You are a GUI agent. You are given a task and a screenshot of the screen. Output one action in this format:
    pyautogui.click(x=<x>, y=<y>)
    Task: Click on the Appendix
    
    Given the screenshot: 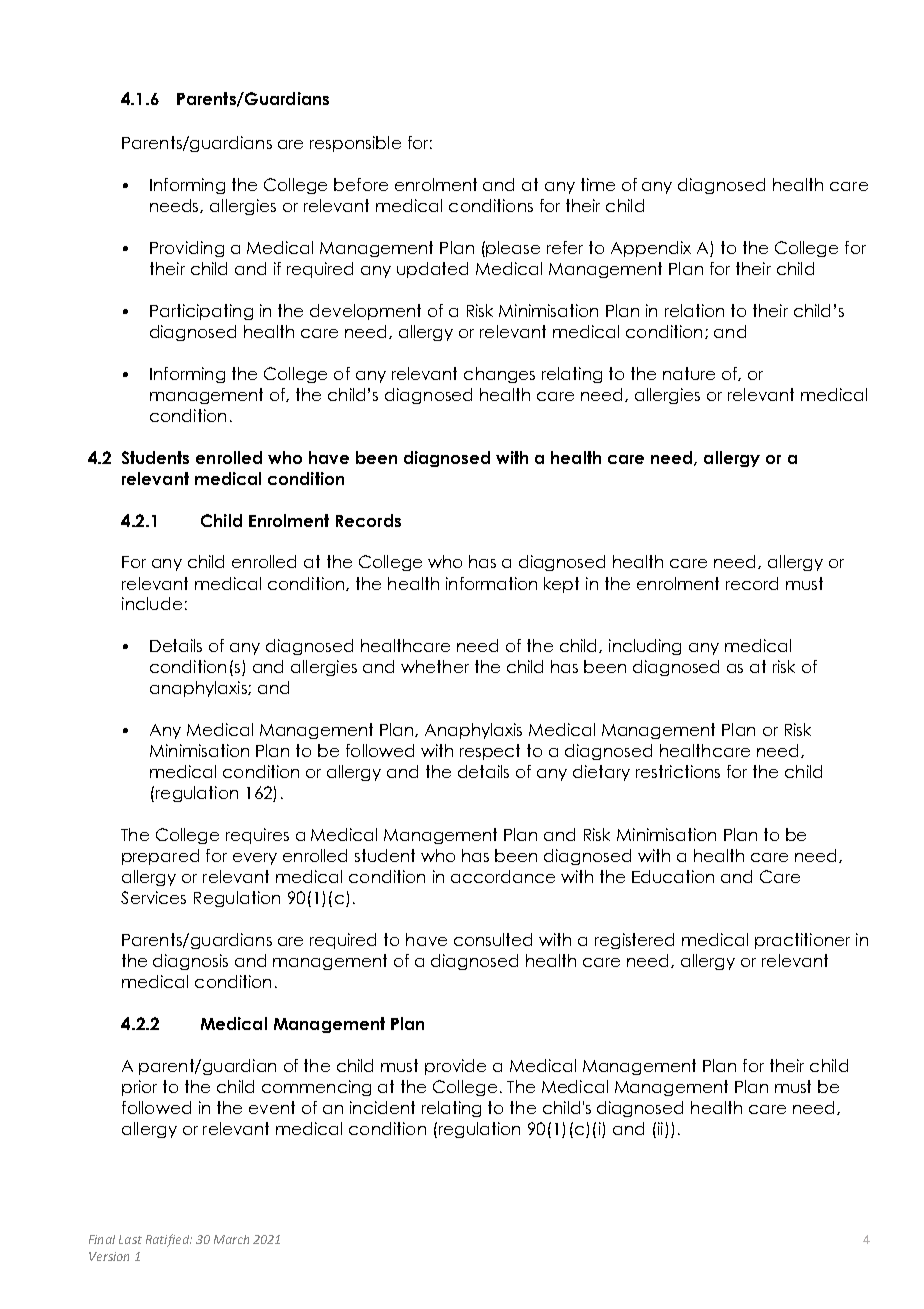 What is the action you would take?
    pyautogui.click(x=651, y=249)
